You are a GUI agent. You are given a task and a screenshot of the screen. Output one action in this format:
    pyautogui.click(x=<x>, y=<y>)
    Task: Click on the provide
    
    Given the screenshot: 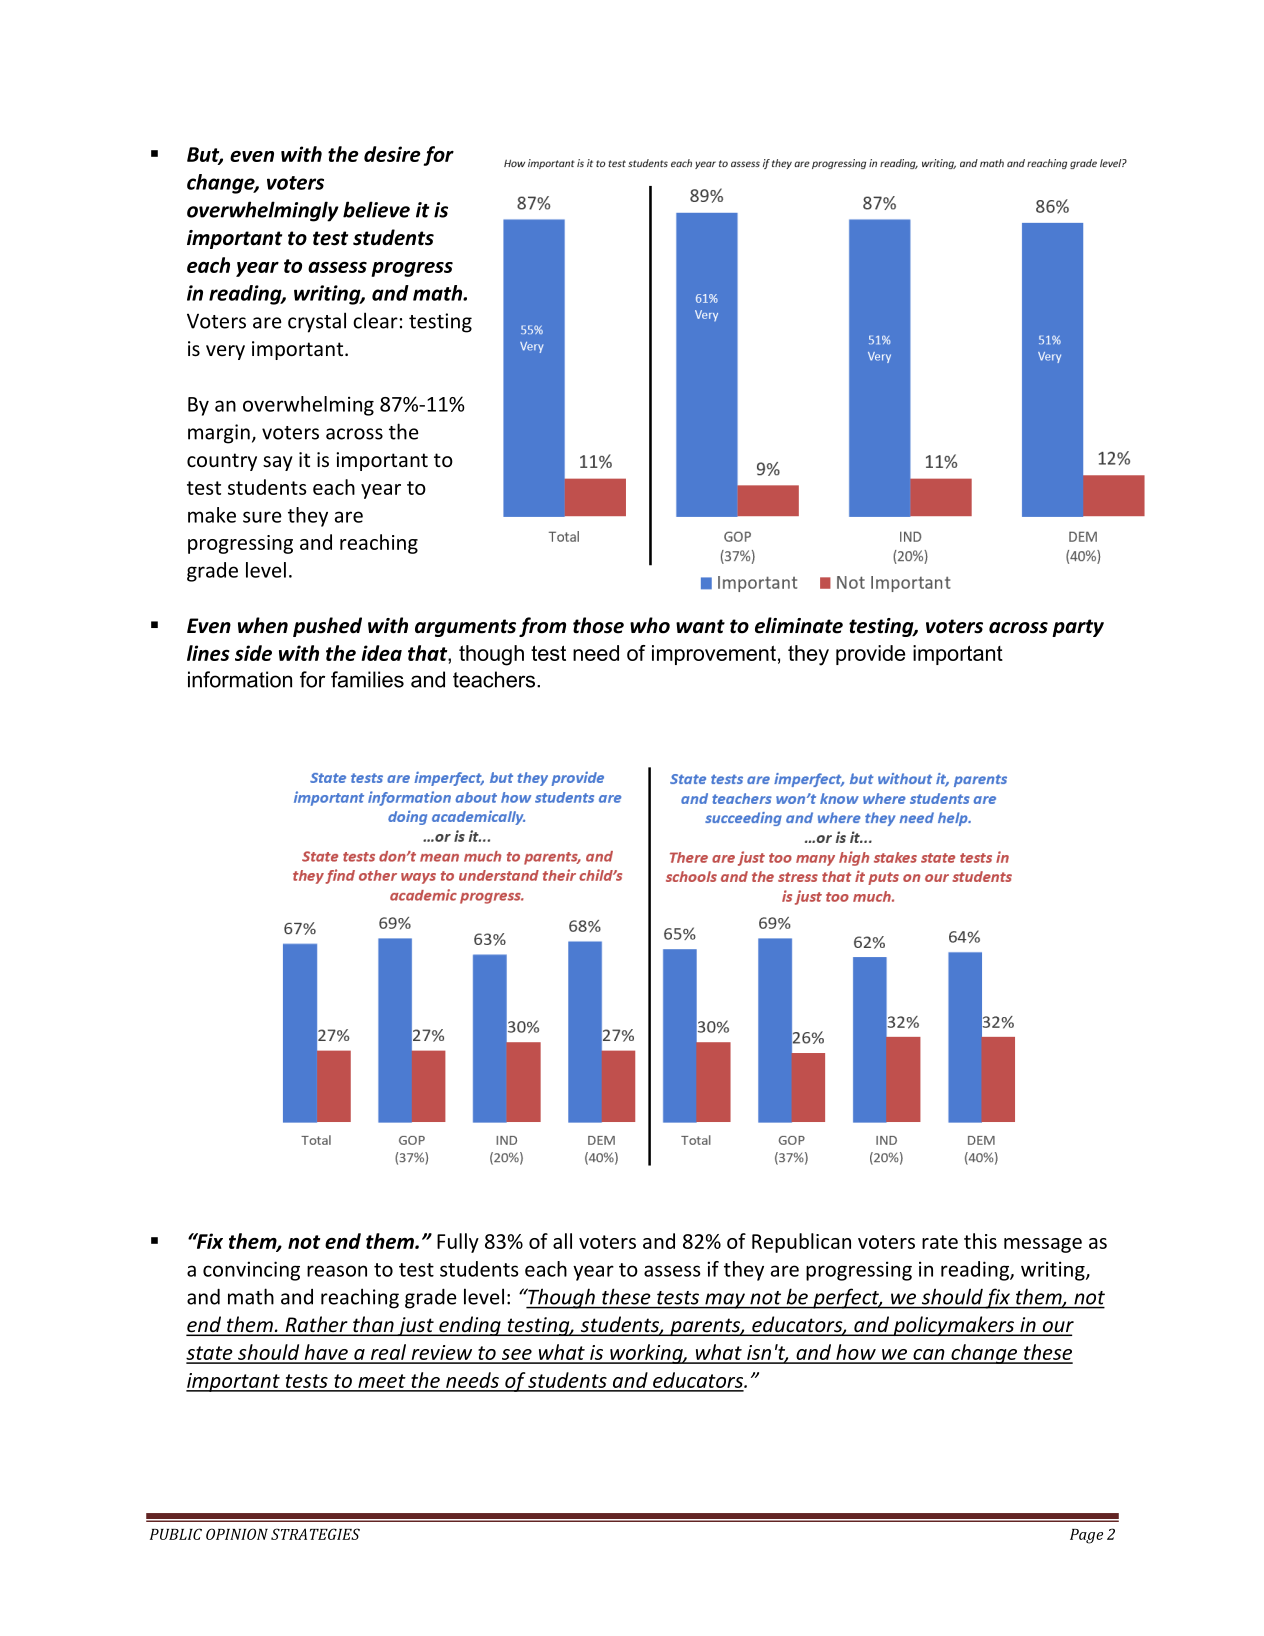 What is the action you would take?
    pyautogui.click(x=870, y=655)
